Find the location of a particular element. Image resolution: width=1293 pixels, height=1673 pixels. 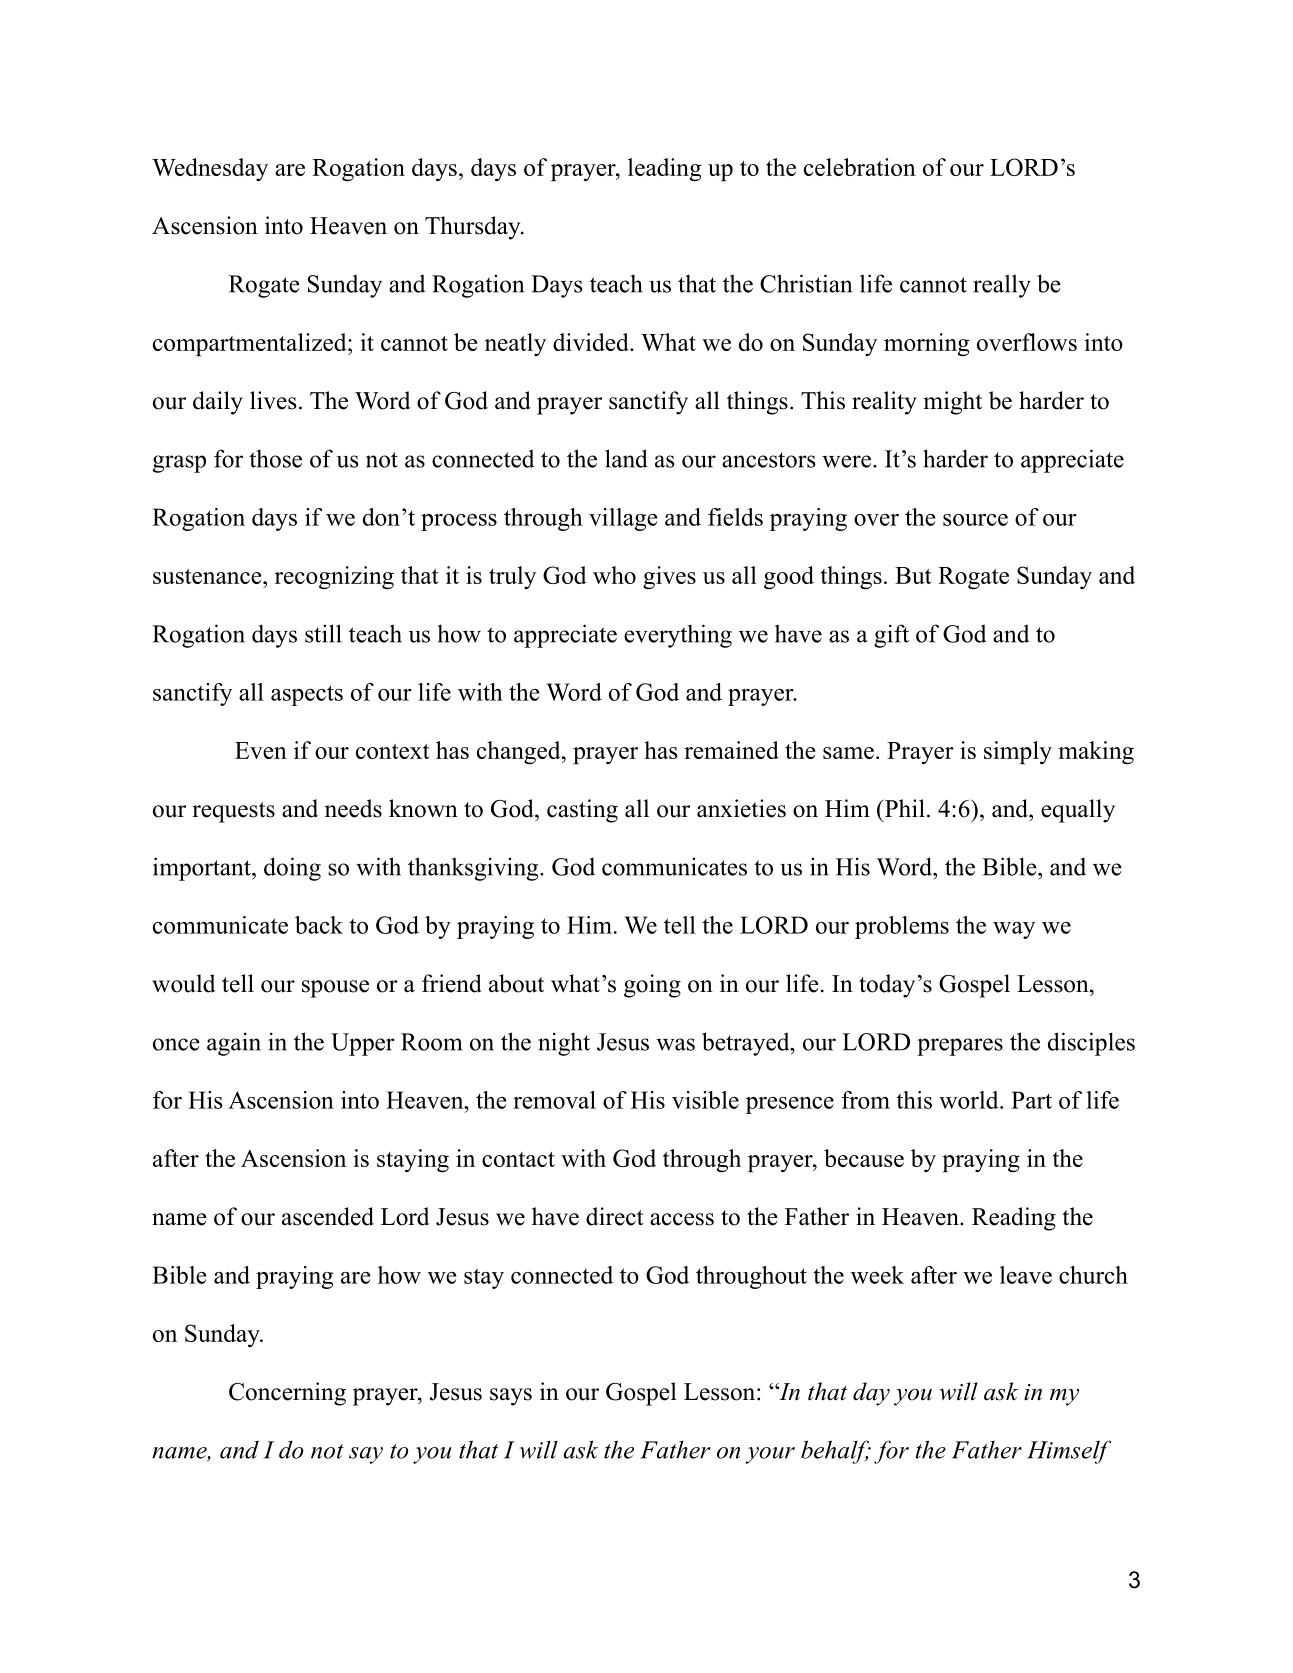

really is located at coordinates (1002, 286).
